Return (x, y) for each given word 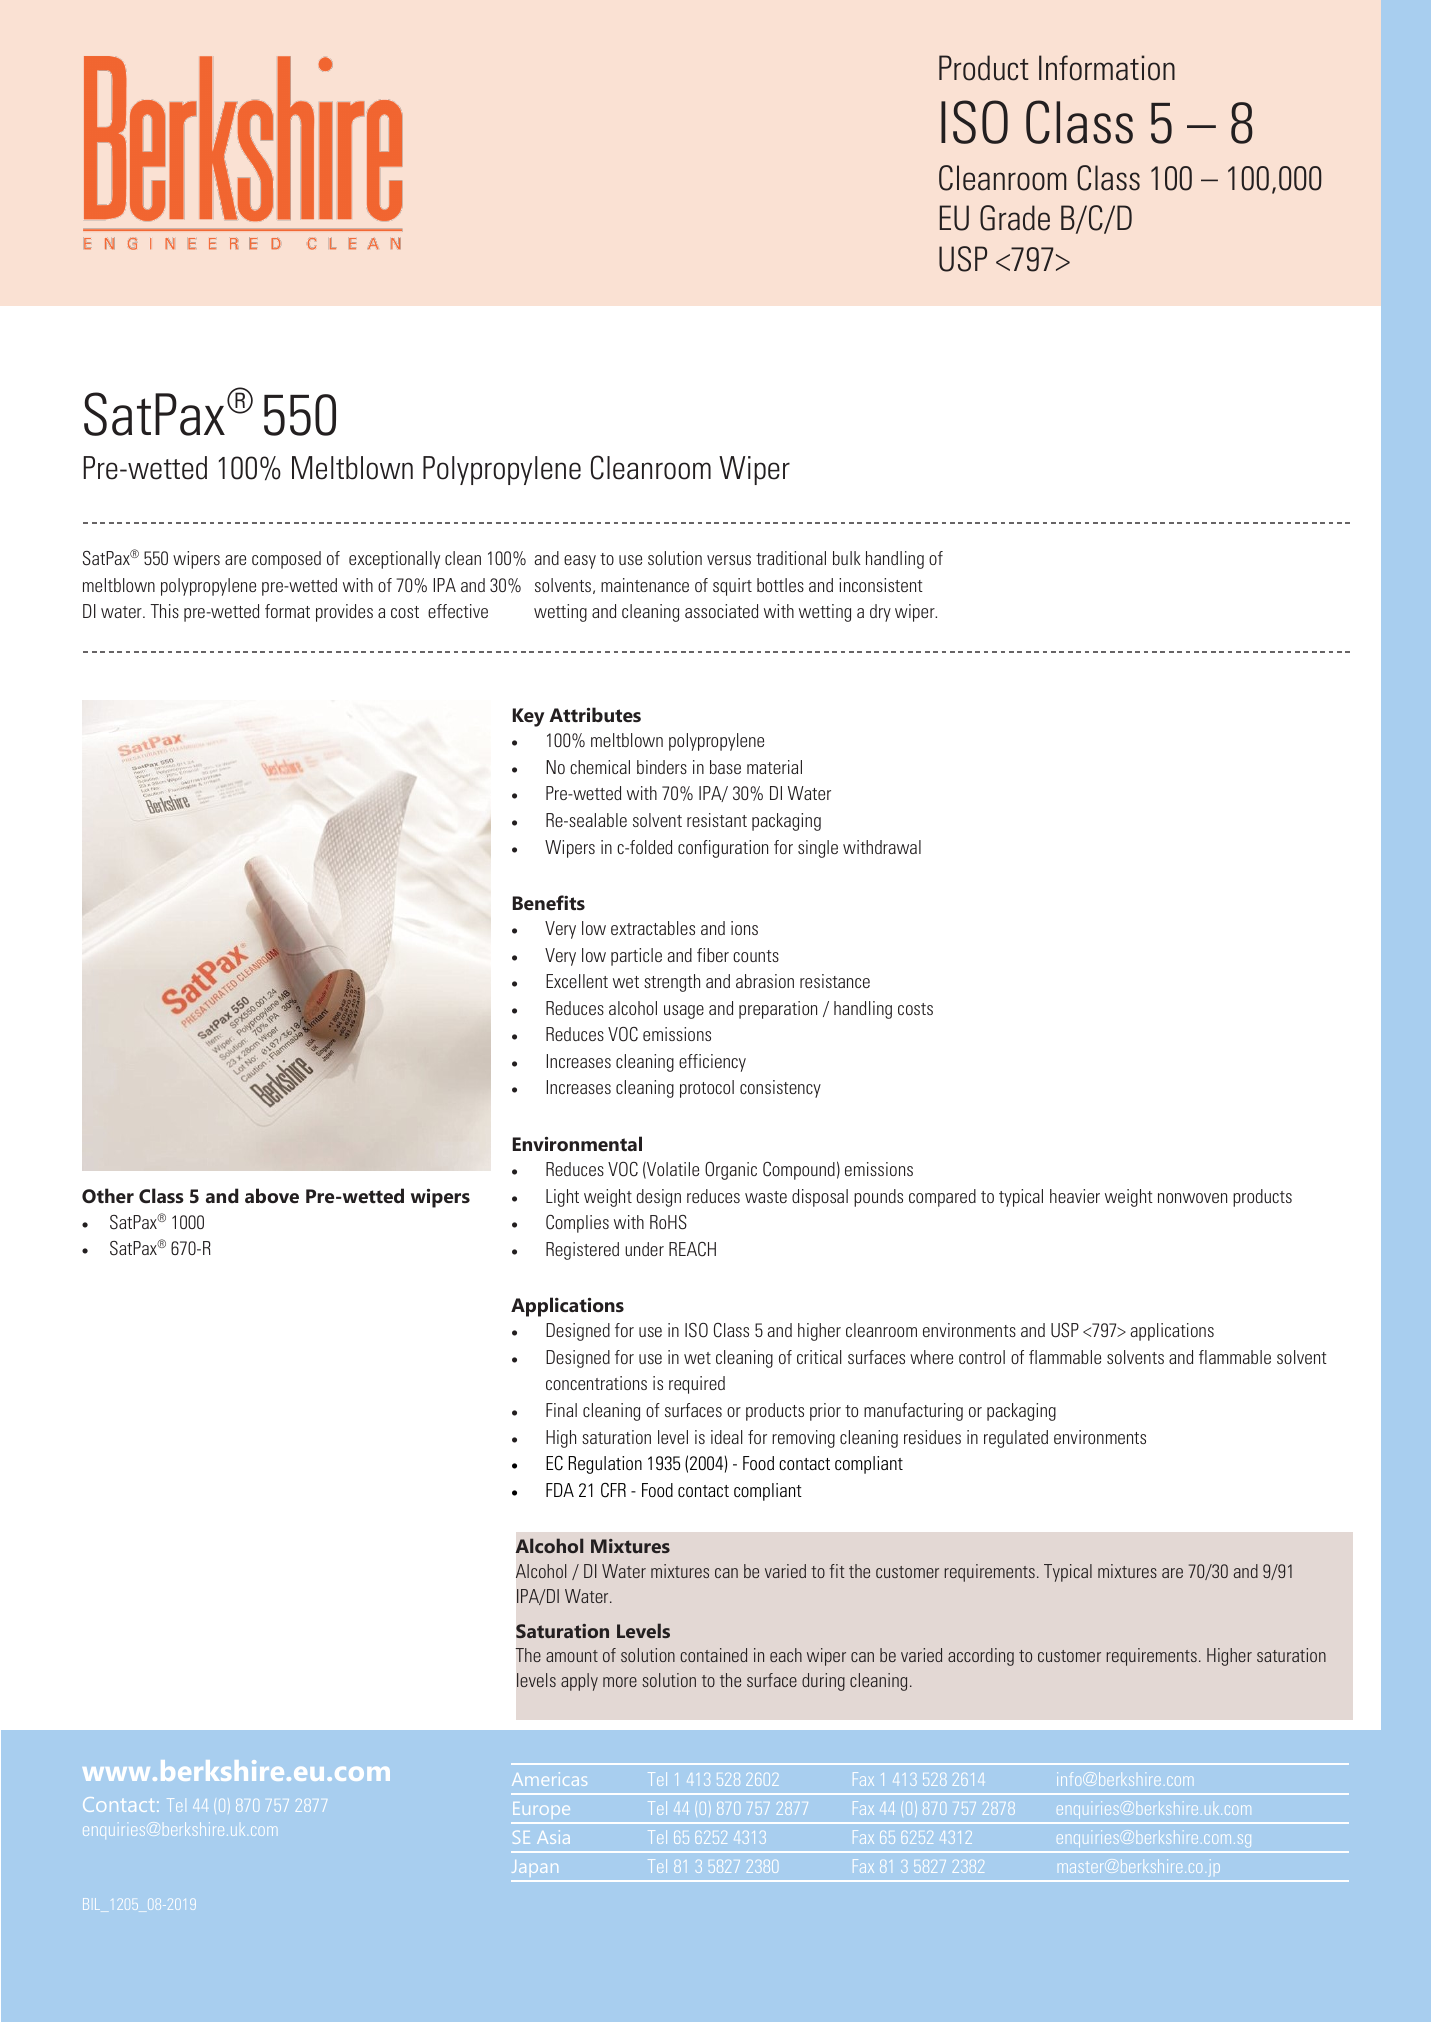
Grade (1015, 218)
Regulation (605, 1465)
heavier (1075, 1196)
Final (561, 1410)
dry (880, 613)
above (272, 1195)
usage (684, 1012)
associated (721, 611)
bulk (847, 558)
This (164, 611)
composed (286, 560)
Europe (542, 1812)
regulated (1016, 1439)
